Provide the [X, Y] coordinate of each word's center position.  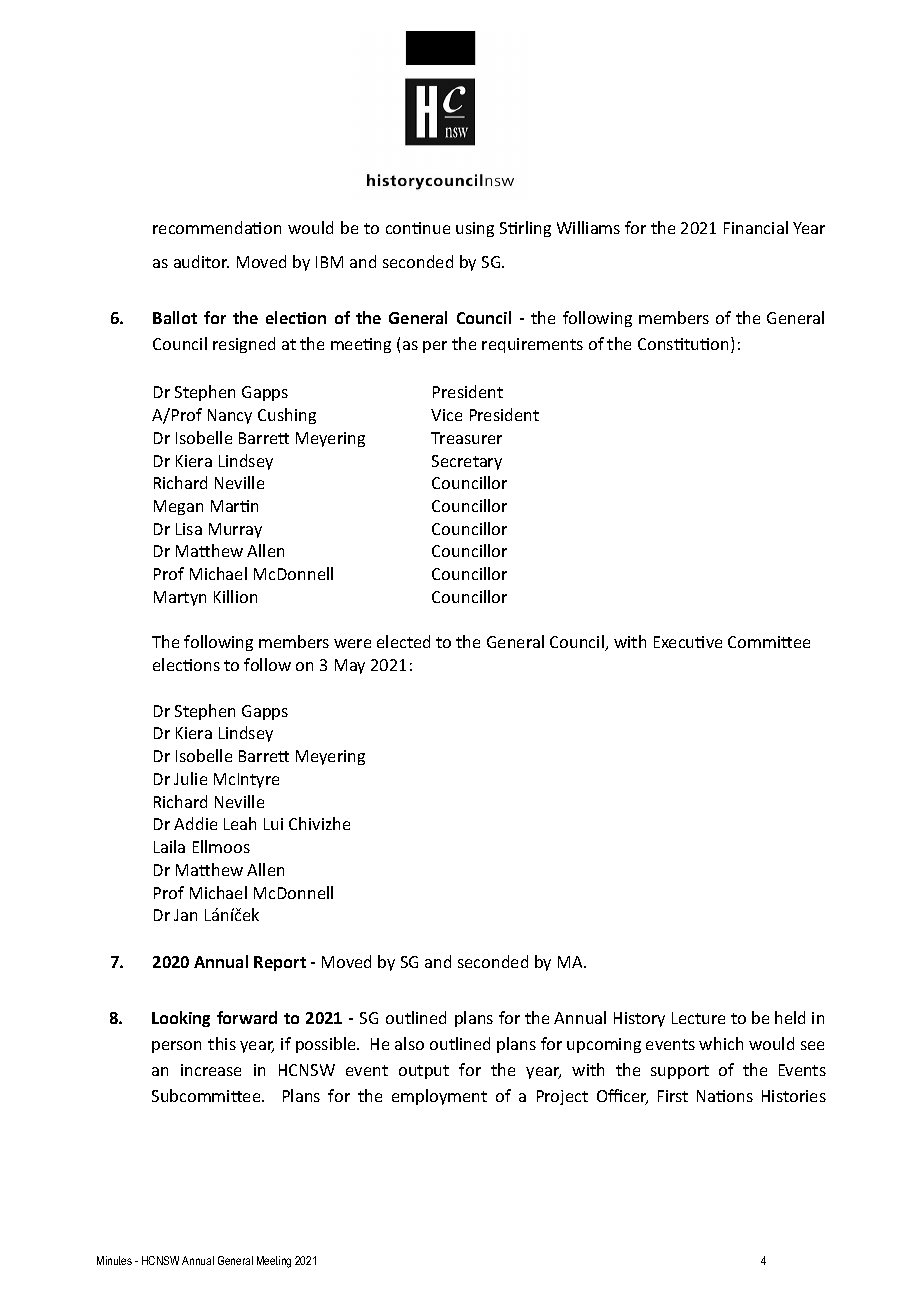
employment [439, 1097]
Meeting [274, 1262]
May [350, 666]
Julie [190, 778]
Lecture [698, 1018]
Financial [756, 227]
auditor [201, 261]
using [475, 229]
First [673, 1096]
